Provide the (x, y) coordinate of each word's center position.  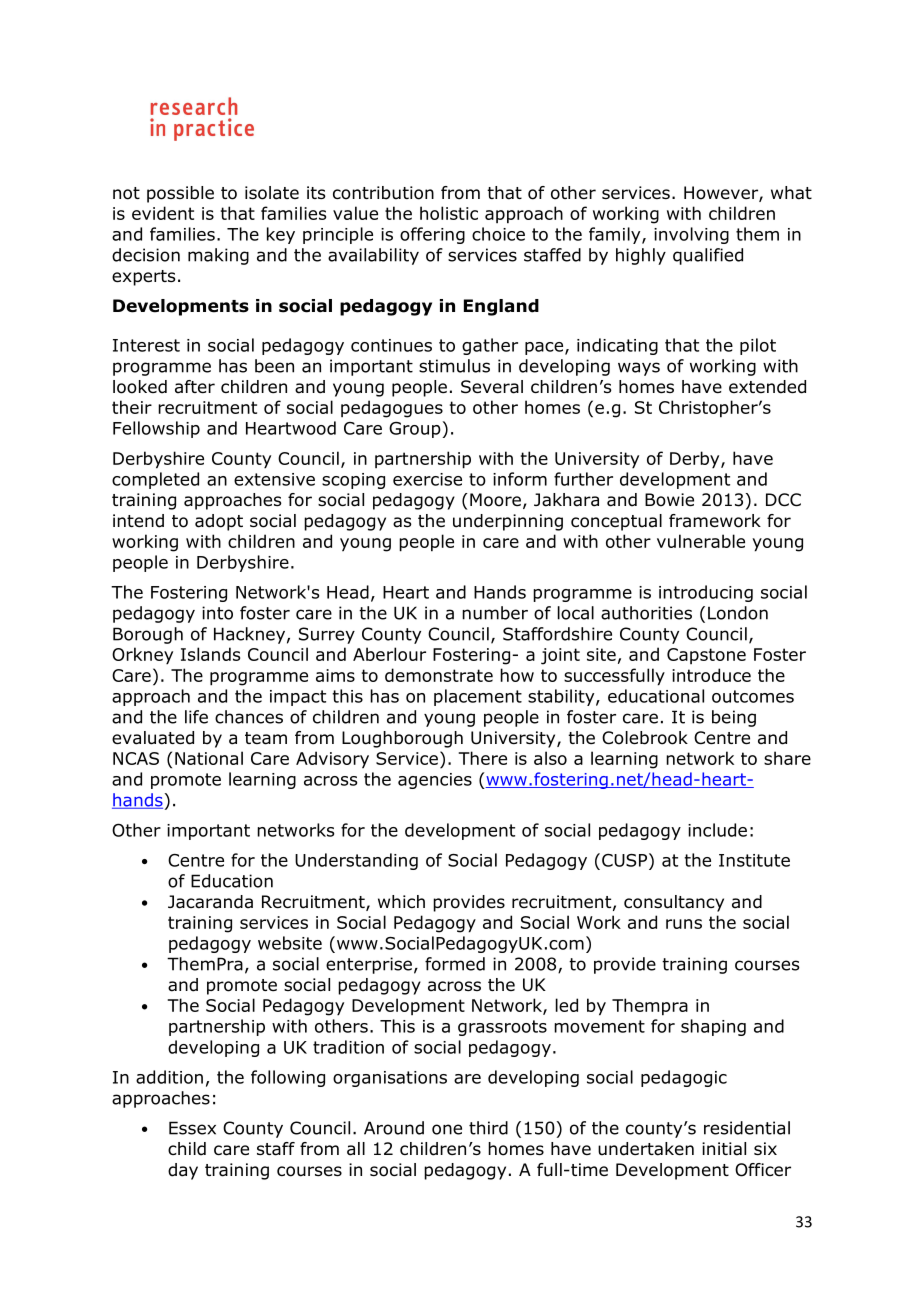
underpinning (508, 522)
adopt (219, 522)
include (717, 830)
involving (691, 235)
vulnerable (701, 541)
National (209, 758)
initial (724, 1149)
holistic (449, 213)
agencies (435, 781)
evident (163, 213)
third (488, 1128)
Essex (192, 1128)
